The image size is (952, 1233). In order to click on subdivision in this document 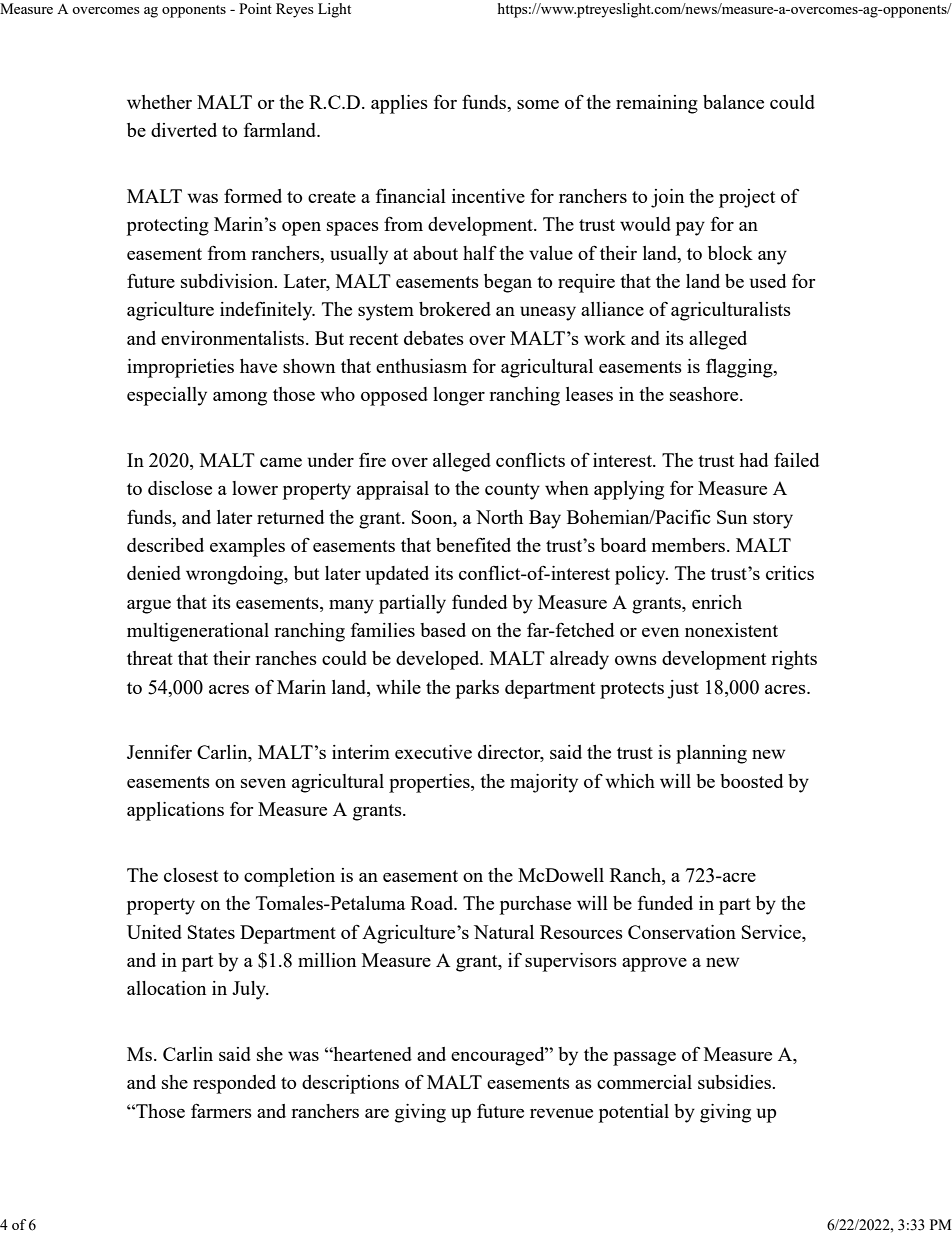, I will do `click(228, 281)`.
